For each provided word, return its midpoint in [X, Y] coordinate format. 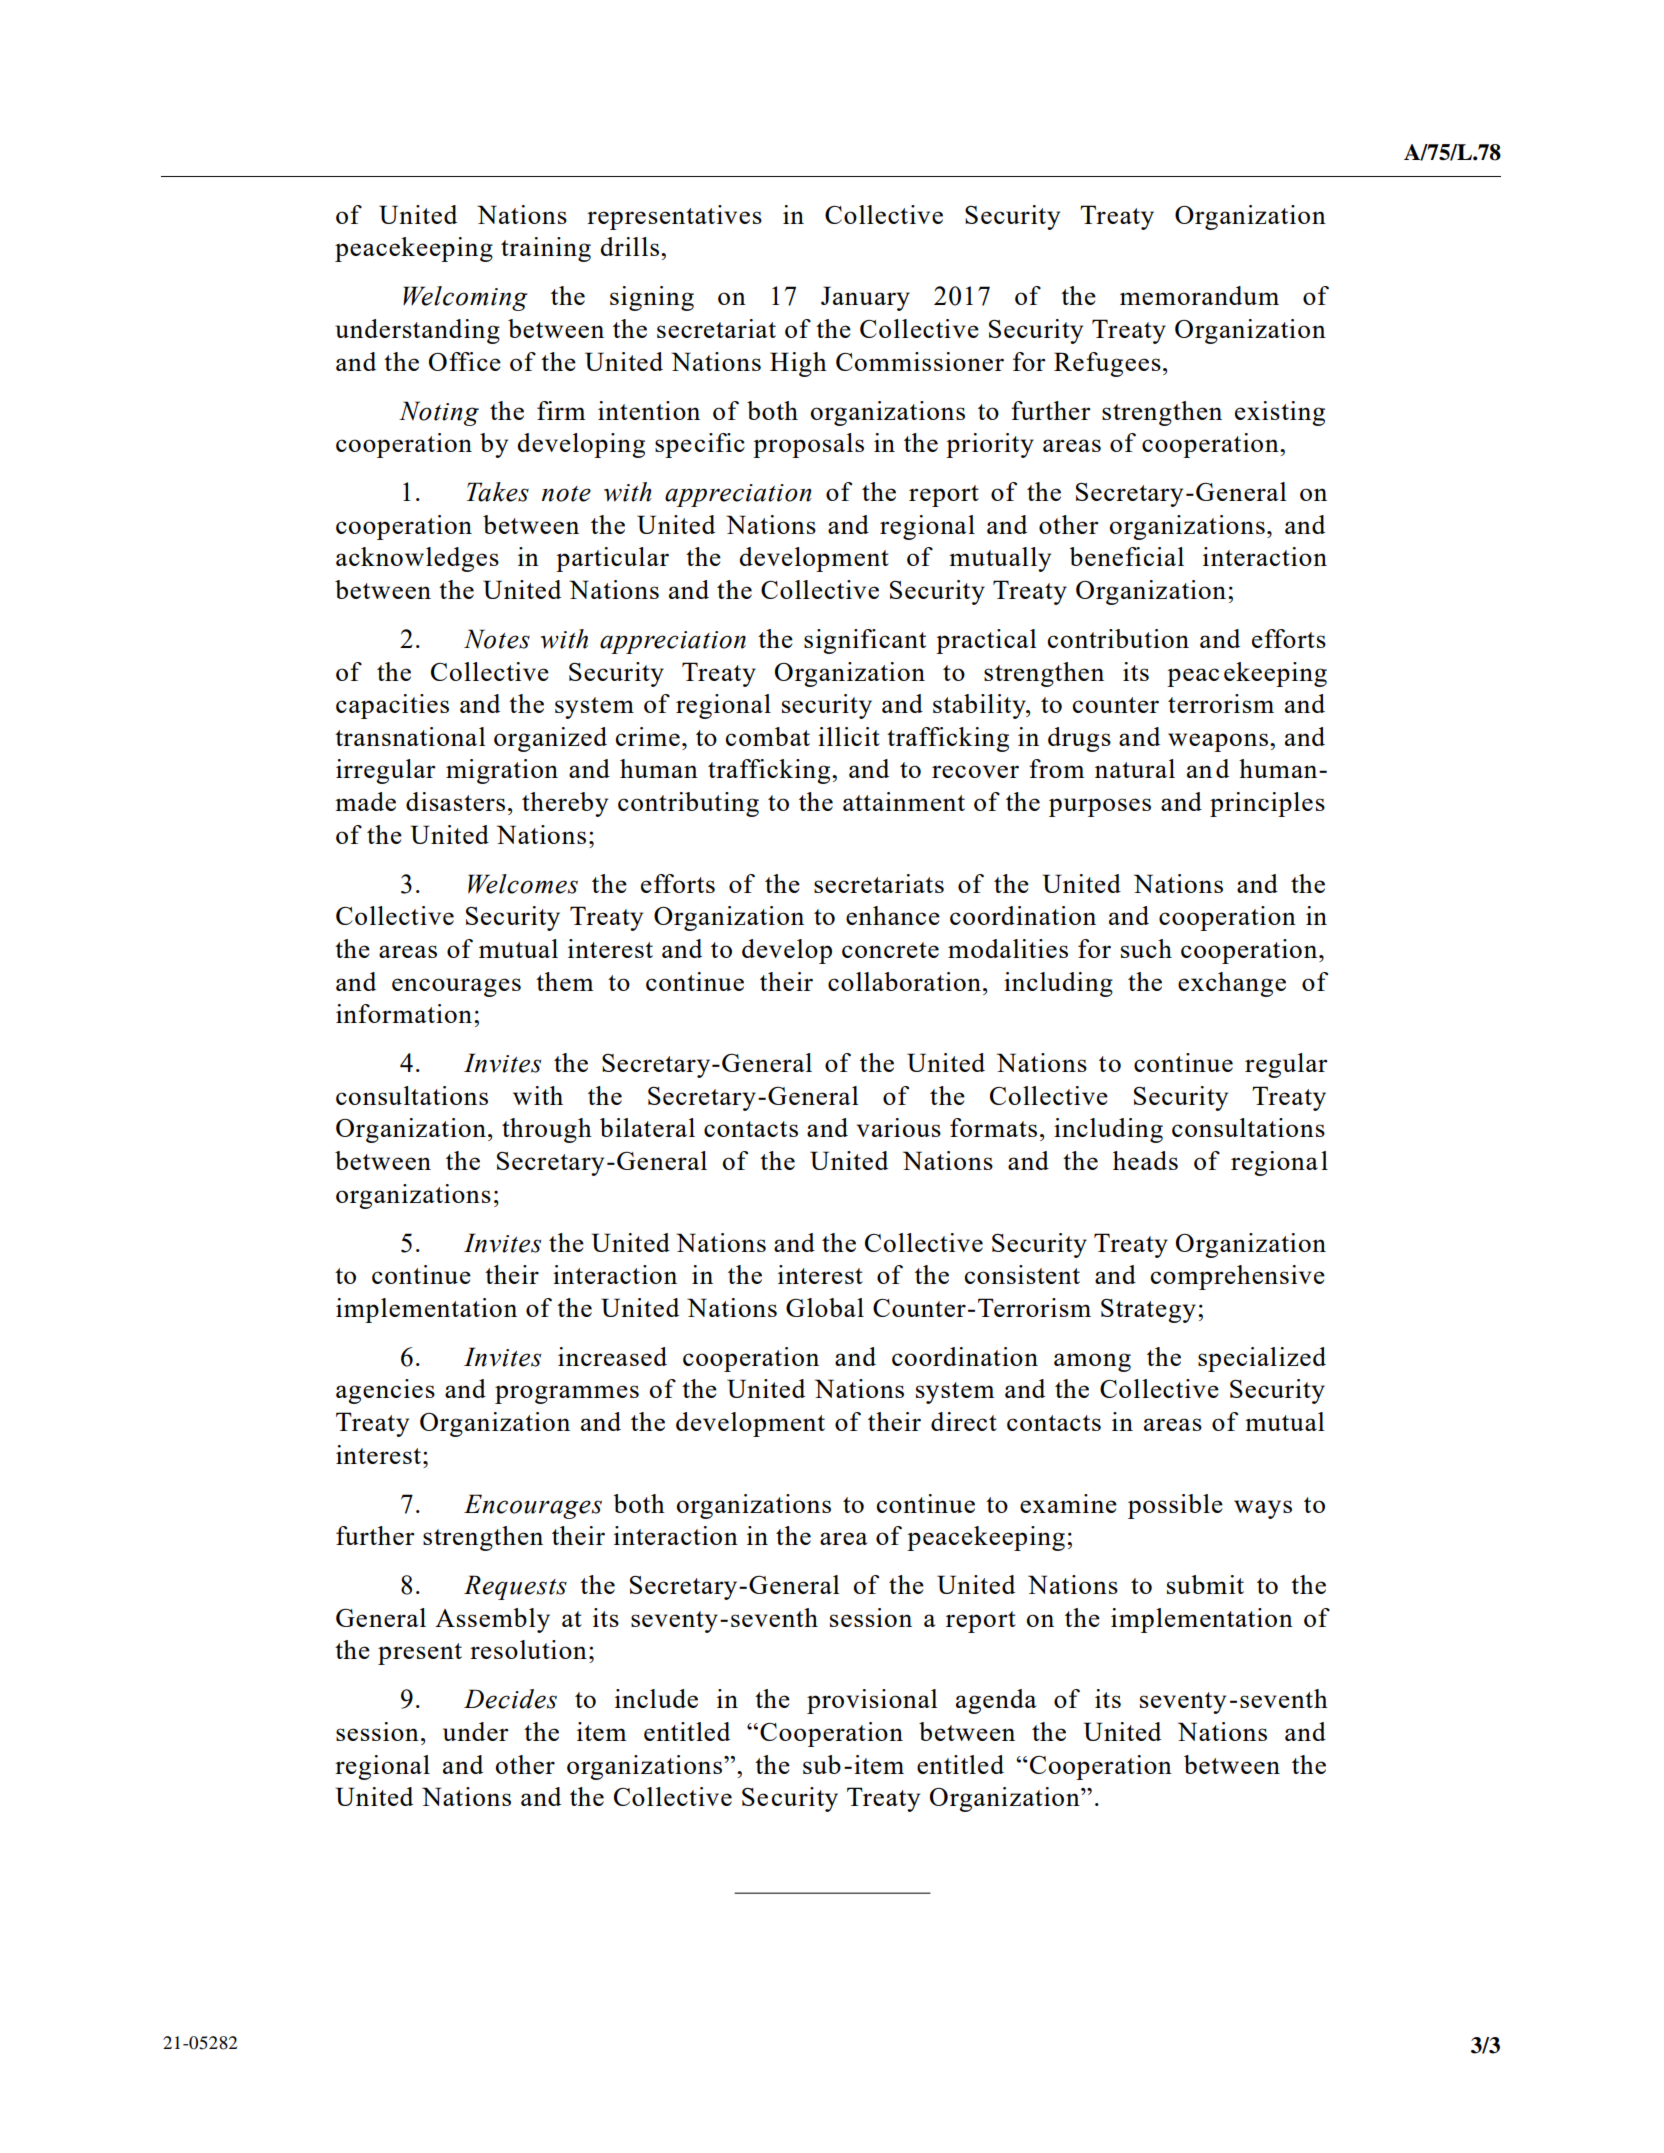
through [547, 1130]
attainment [904, 801]
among [1092, 1362]
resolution [528, 1649]
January [865, 298]
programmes [567, 1394]
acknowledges [417, 559]
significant [865, 641]
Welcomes [523, 884]
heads [1145, 1160]
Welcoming [465, 298]
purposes [1100, 807]
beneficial [1126, 556]
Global [825, 1307]
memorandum [1199, 295]
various [899, 1127]
